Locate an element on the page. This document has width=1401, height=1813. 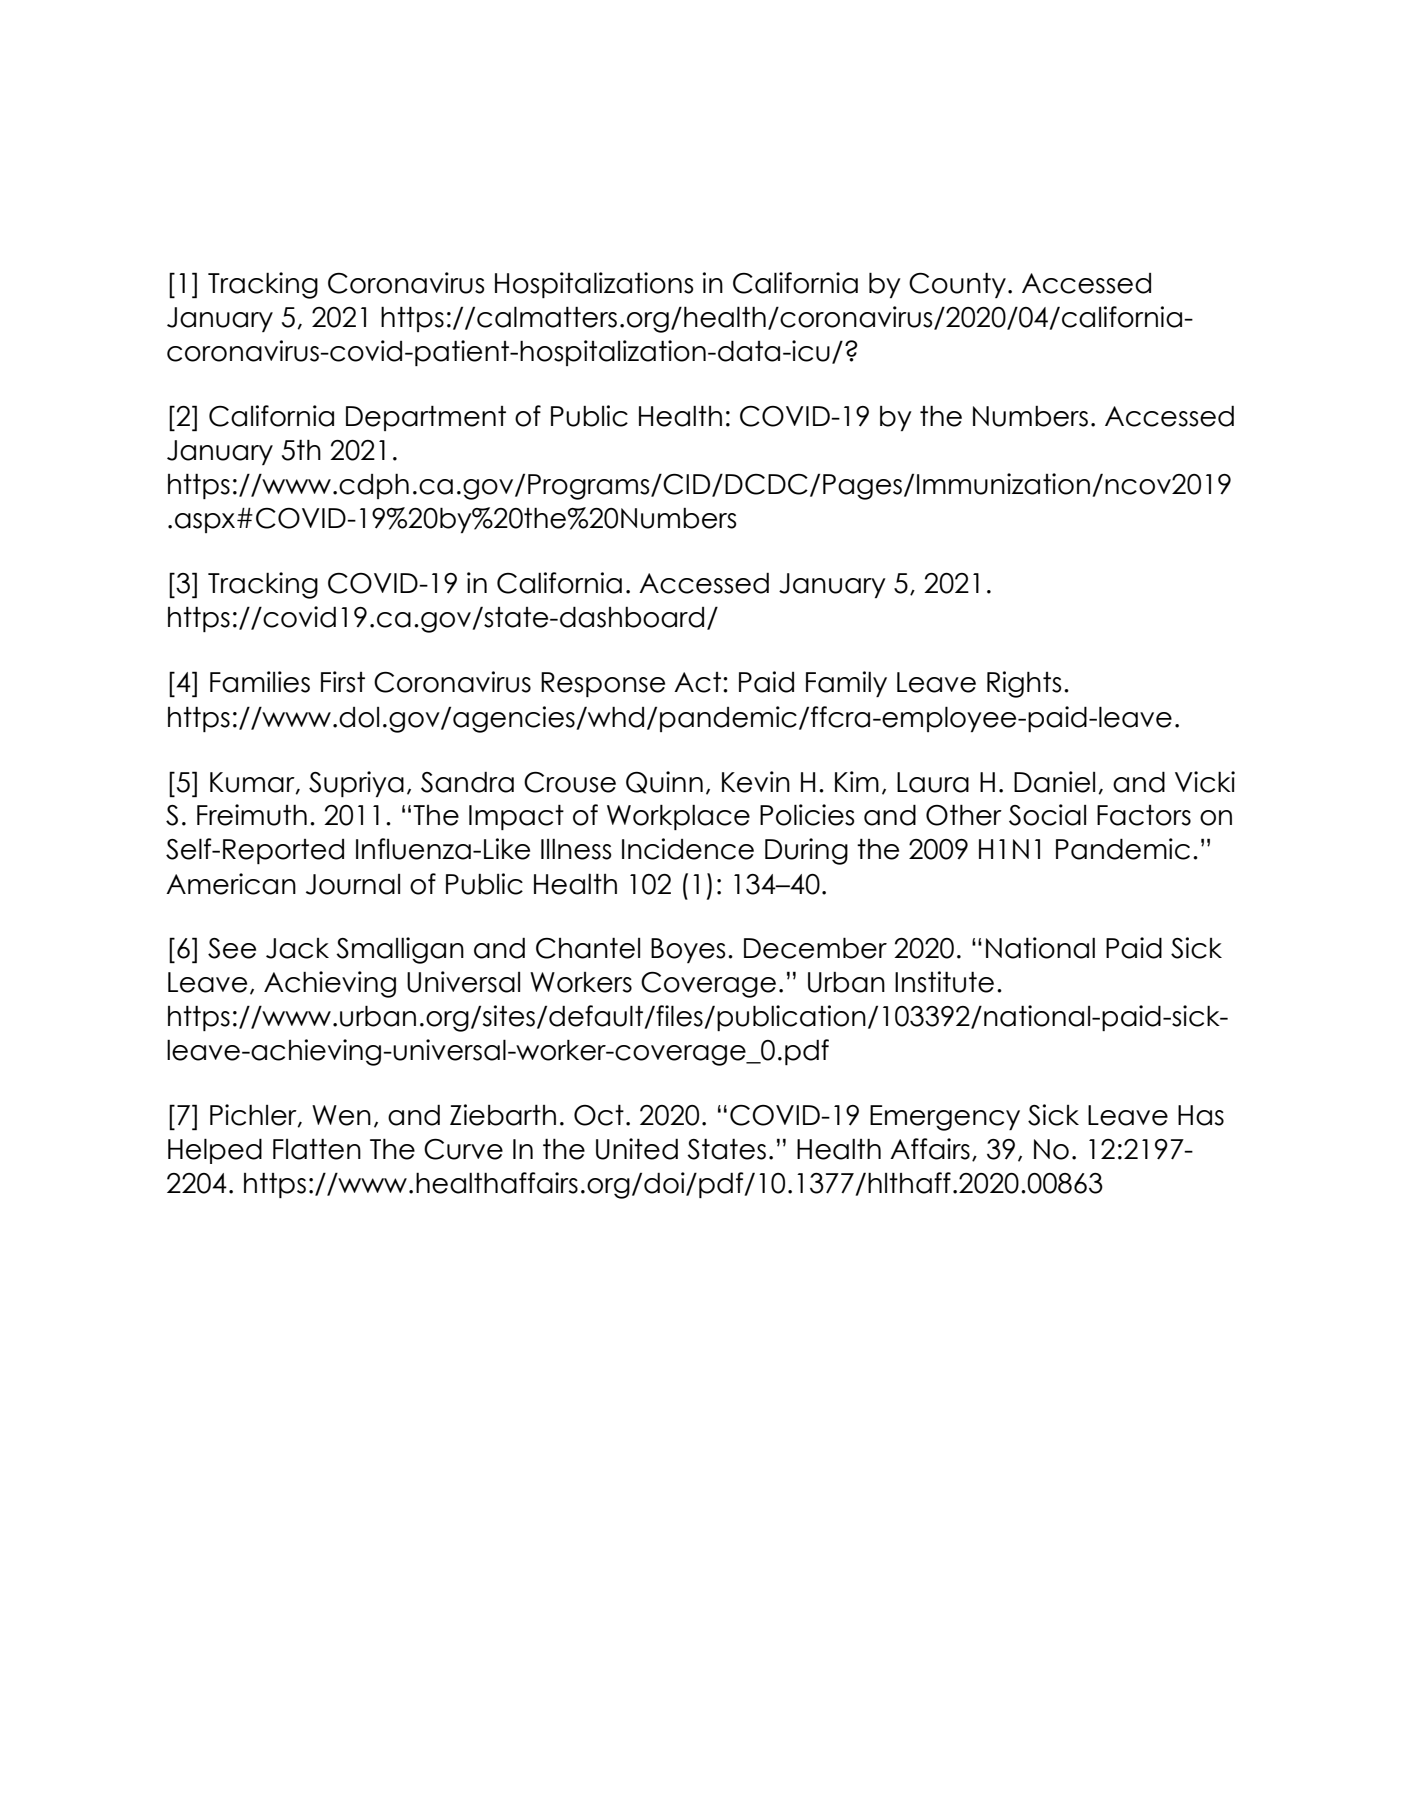
Institute is located at coordinates (944, 982).
